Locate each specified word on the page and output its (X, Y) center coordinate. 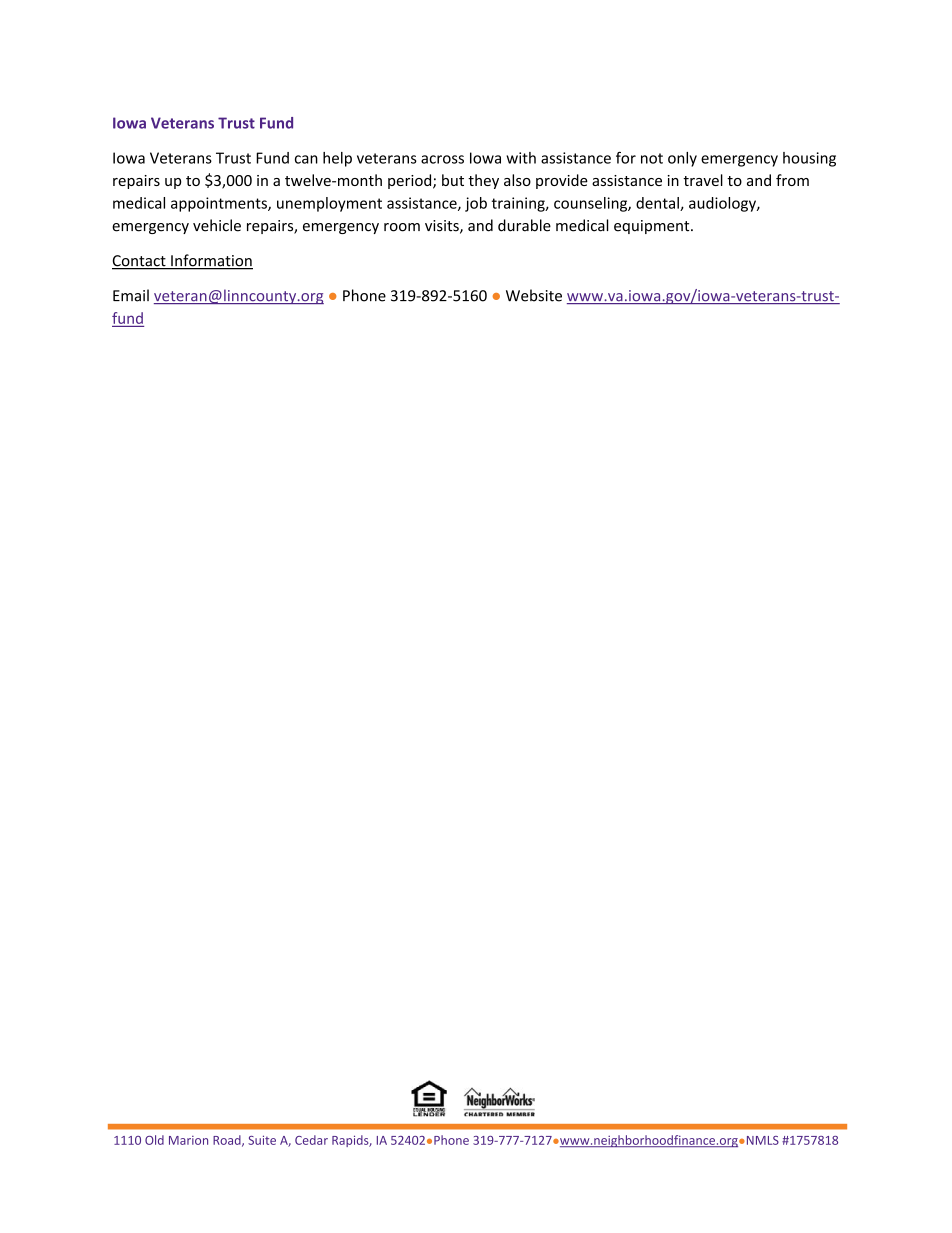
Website (534, 295)
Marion (188, 1140)
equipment (653, 227)
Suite (262, 1140)
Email (131, 295)
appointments (220, 204)
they (483, 181)
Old (154, 1140)
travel (703, 180)
